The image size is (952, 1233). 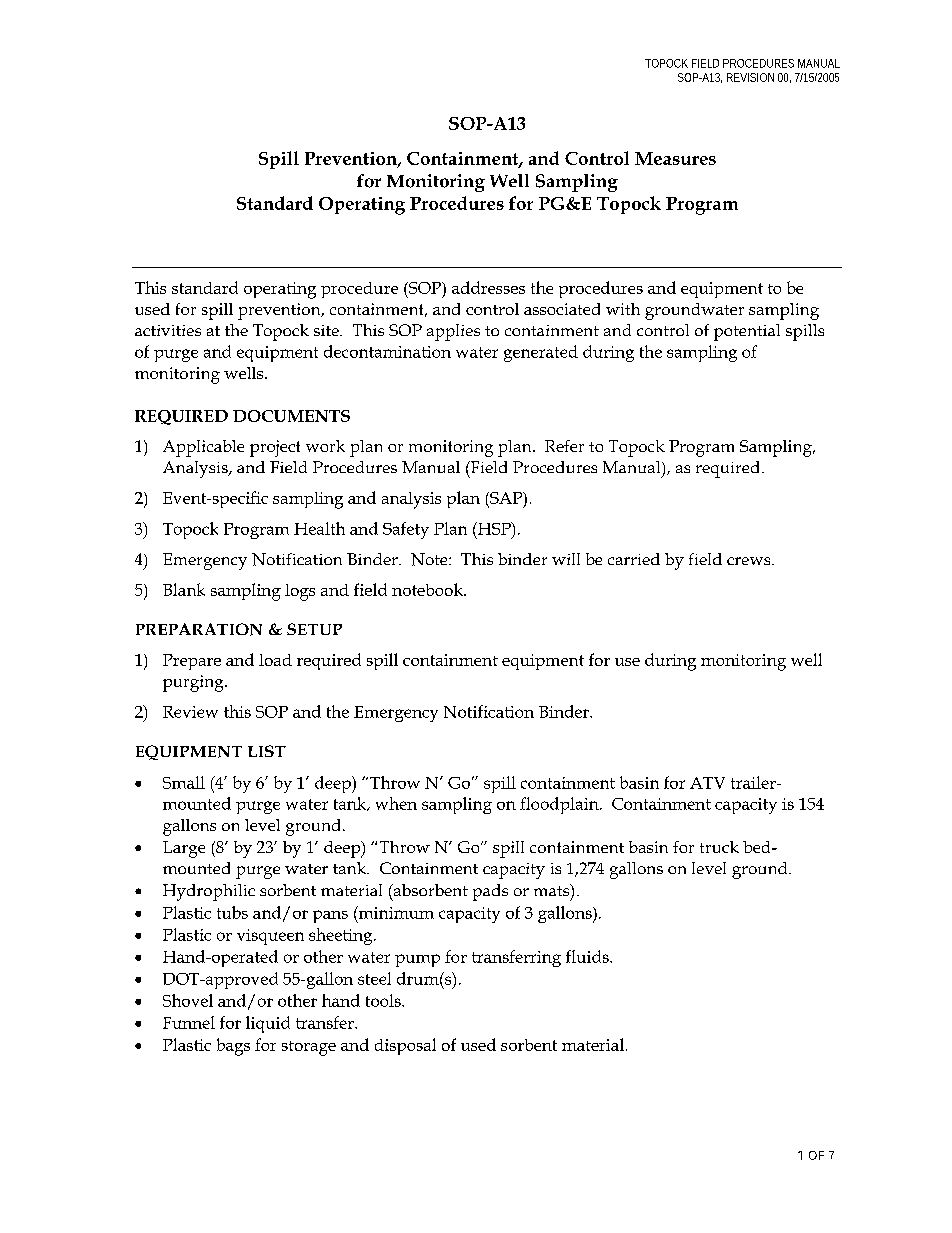 What do you see at coordinates (453, 332) in the screenshot?
I see `applies` at bounding box center [453, 332].
